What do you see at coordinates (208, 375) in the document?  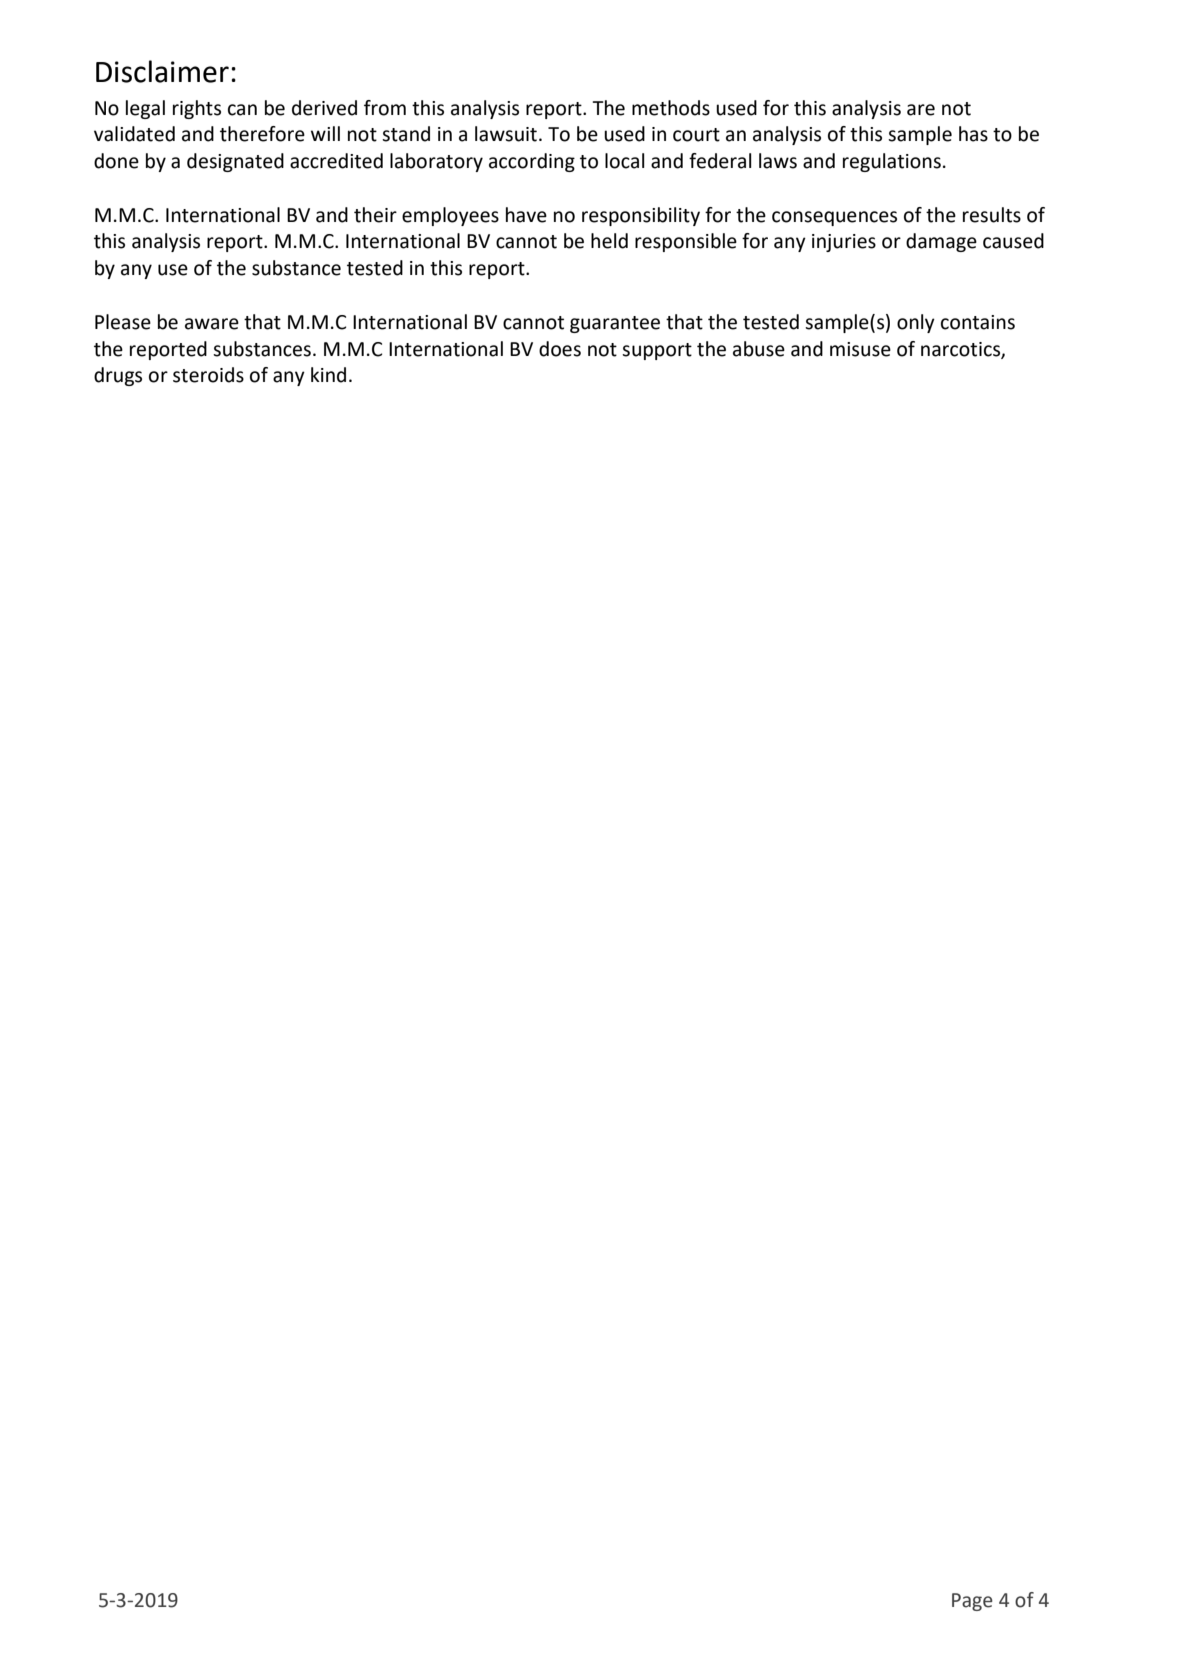 I see `steroids` at bounding box center [208, 375].
